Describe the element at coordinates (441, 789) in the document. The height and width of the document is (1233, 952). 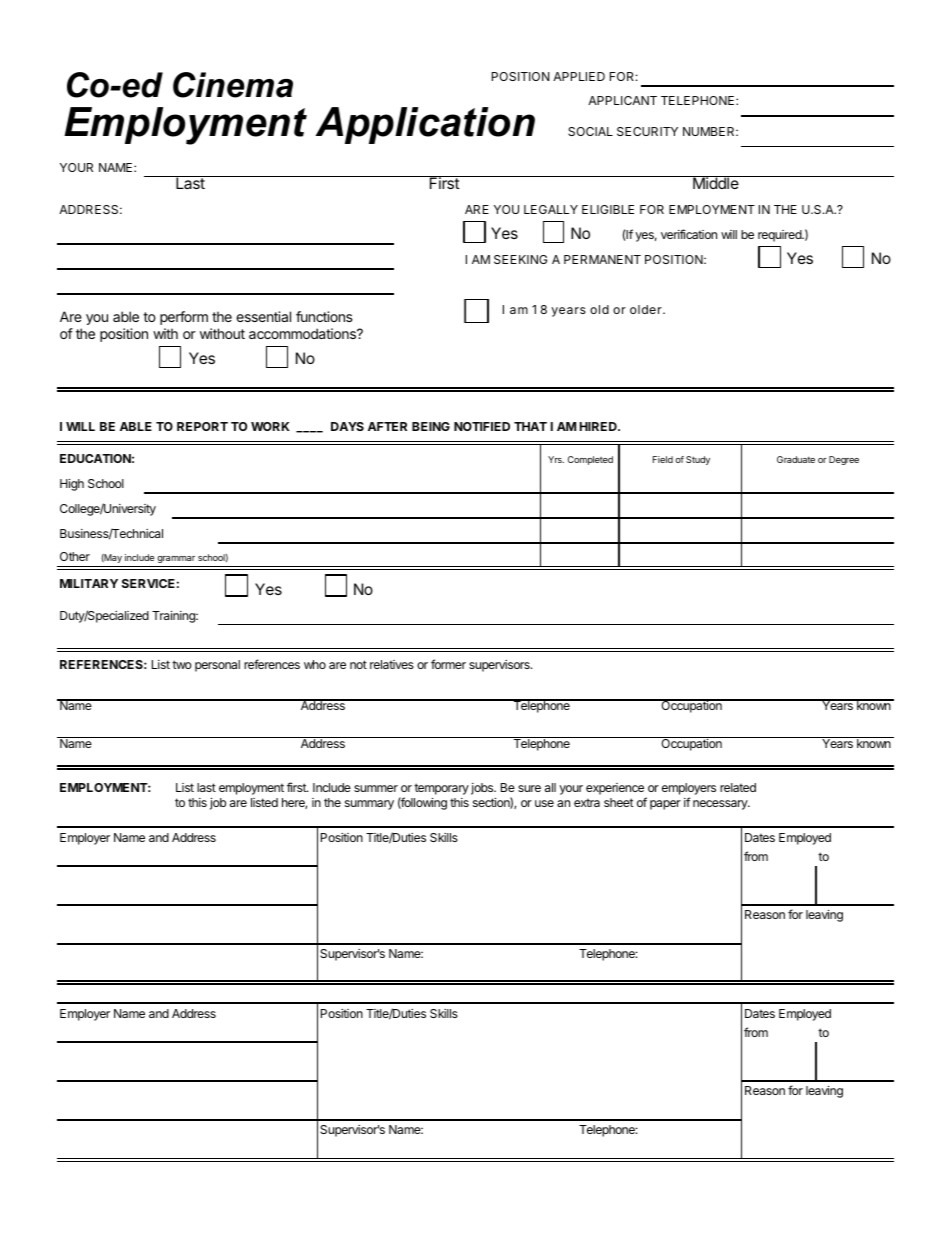
I see `temporary` at that location.
